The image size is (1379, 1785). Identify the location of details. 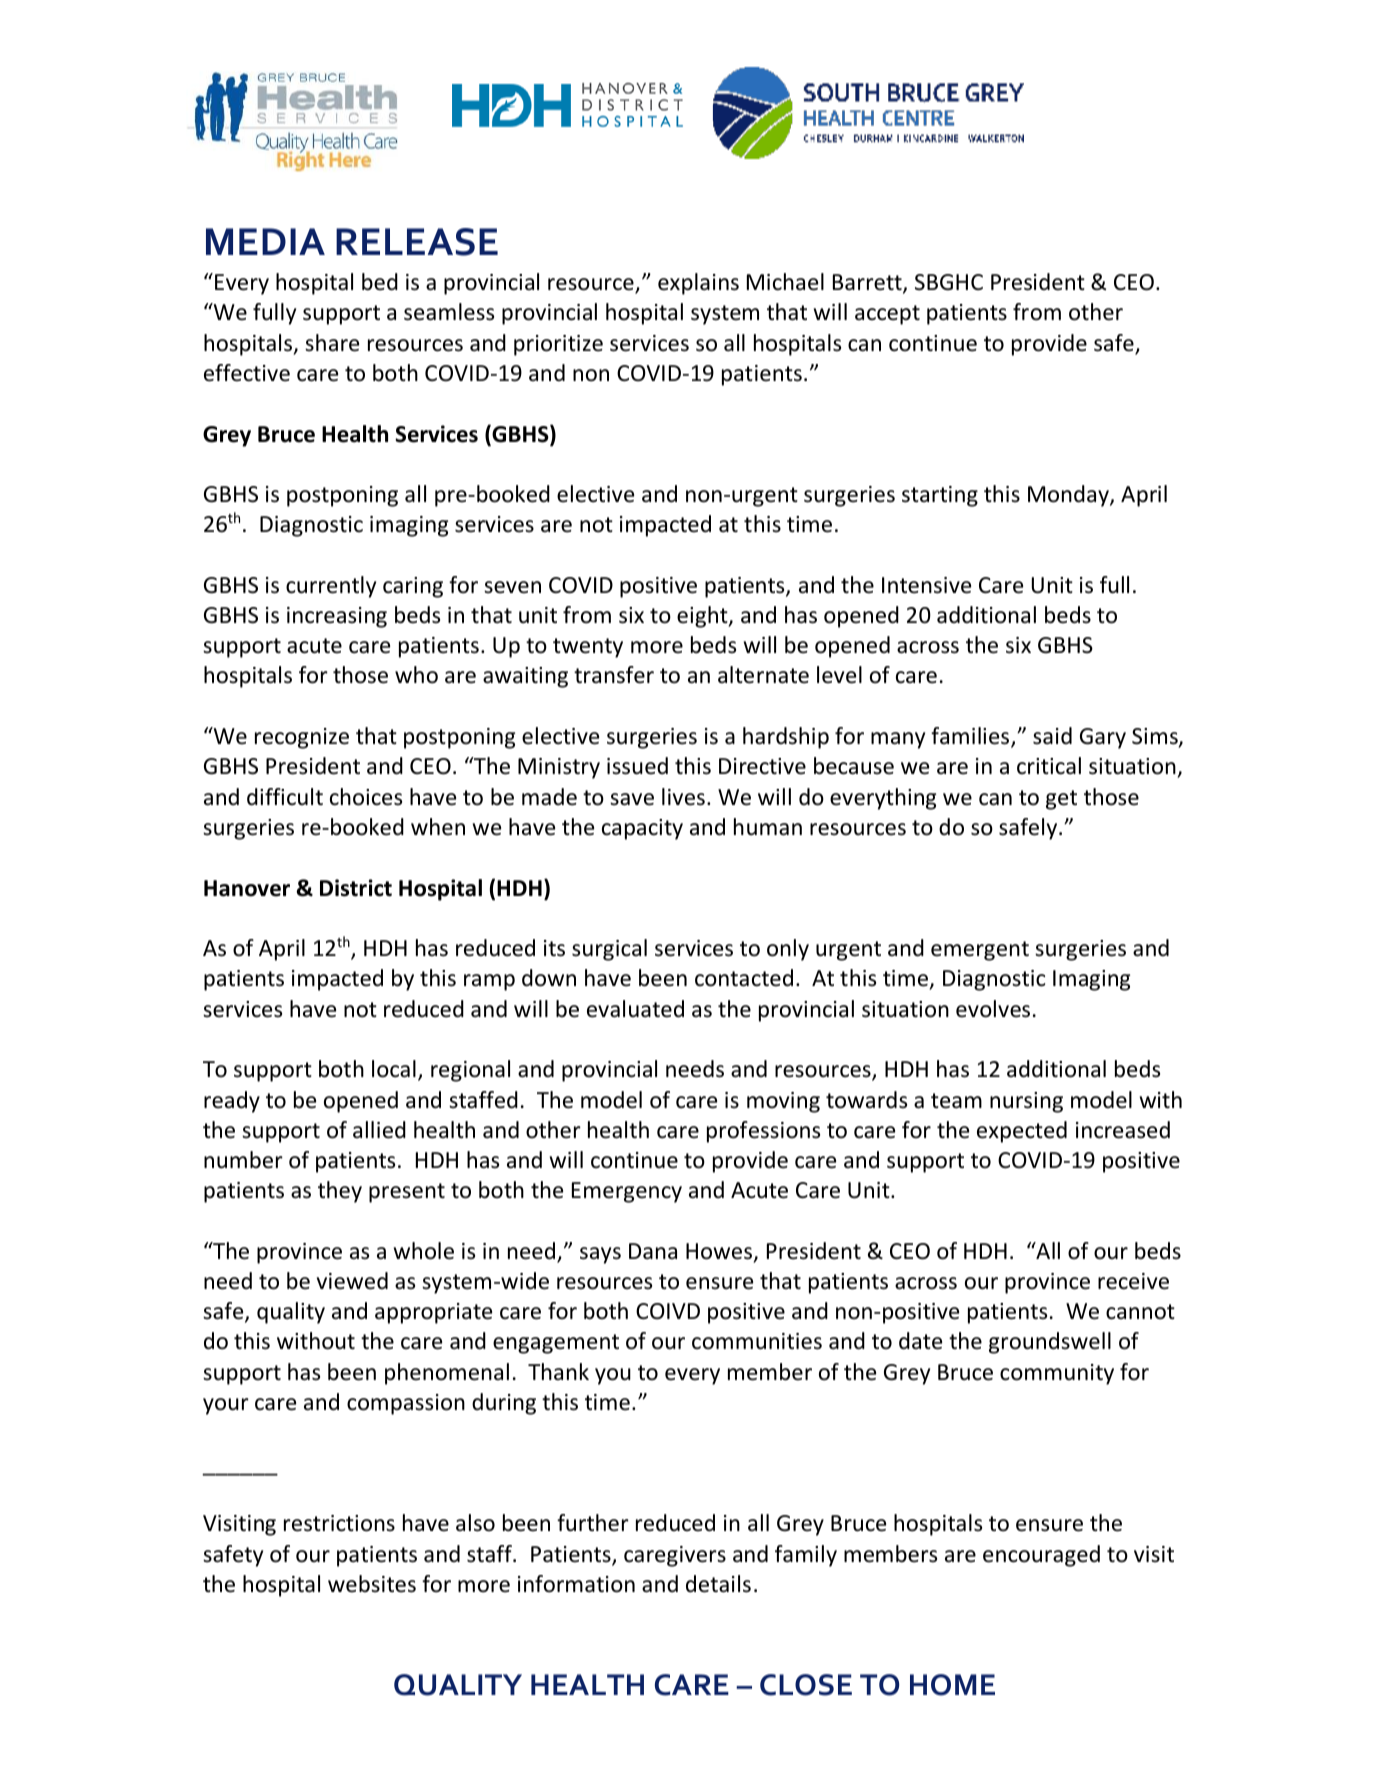
(718, 1584).
